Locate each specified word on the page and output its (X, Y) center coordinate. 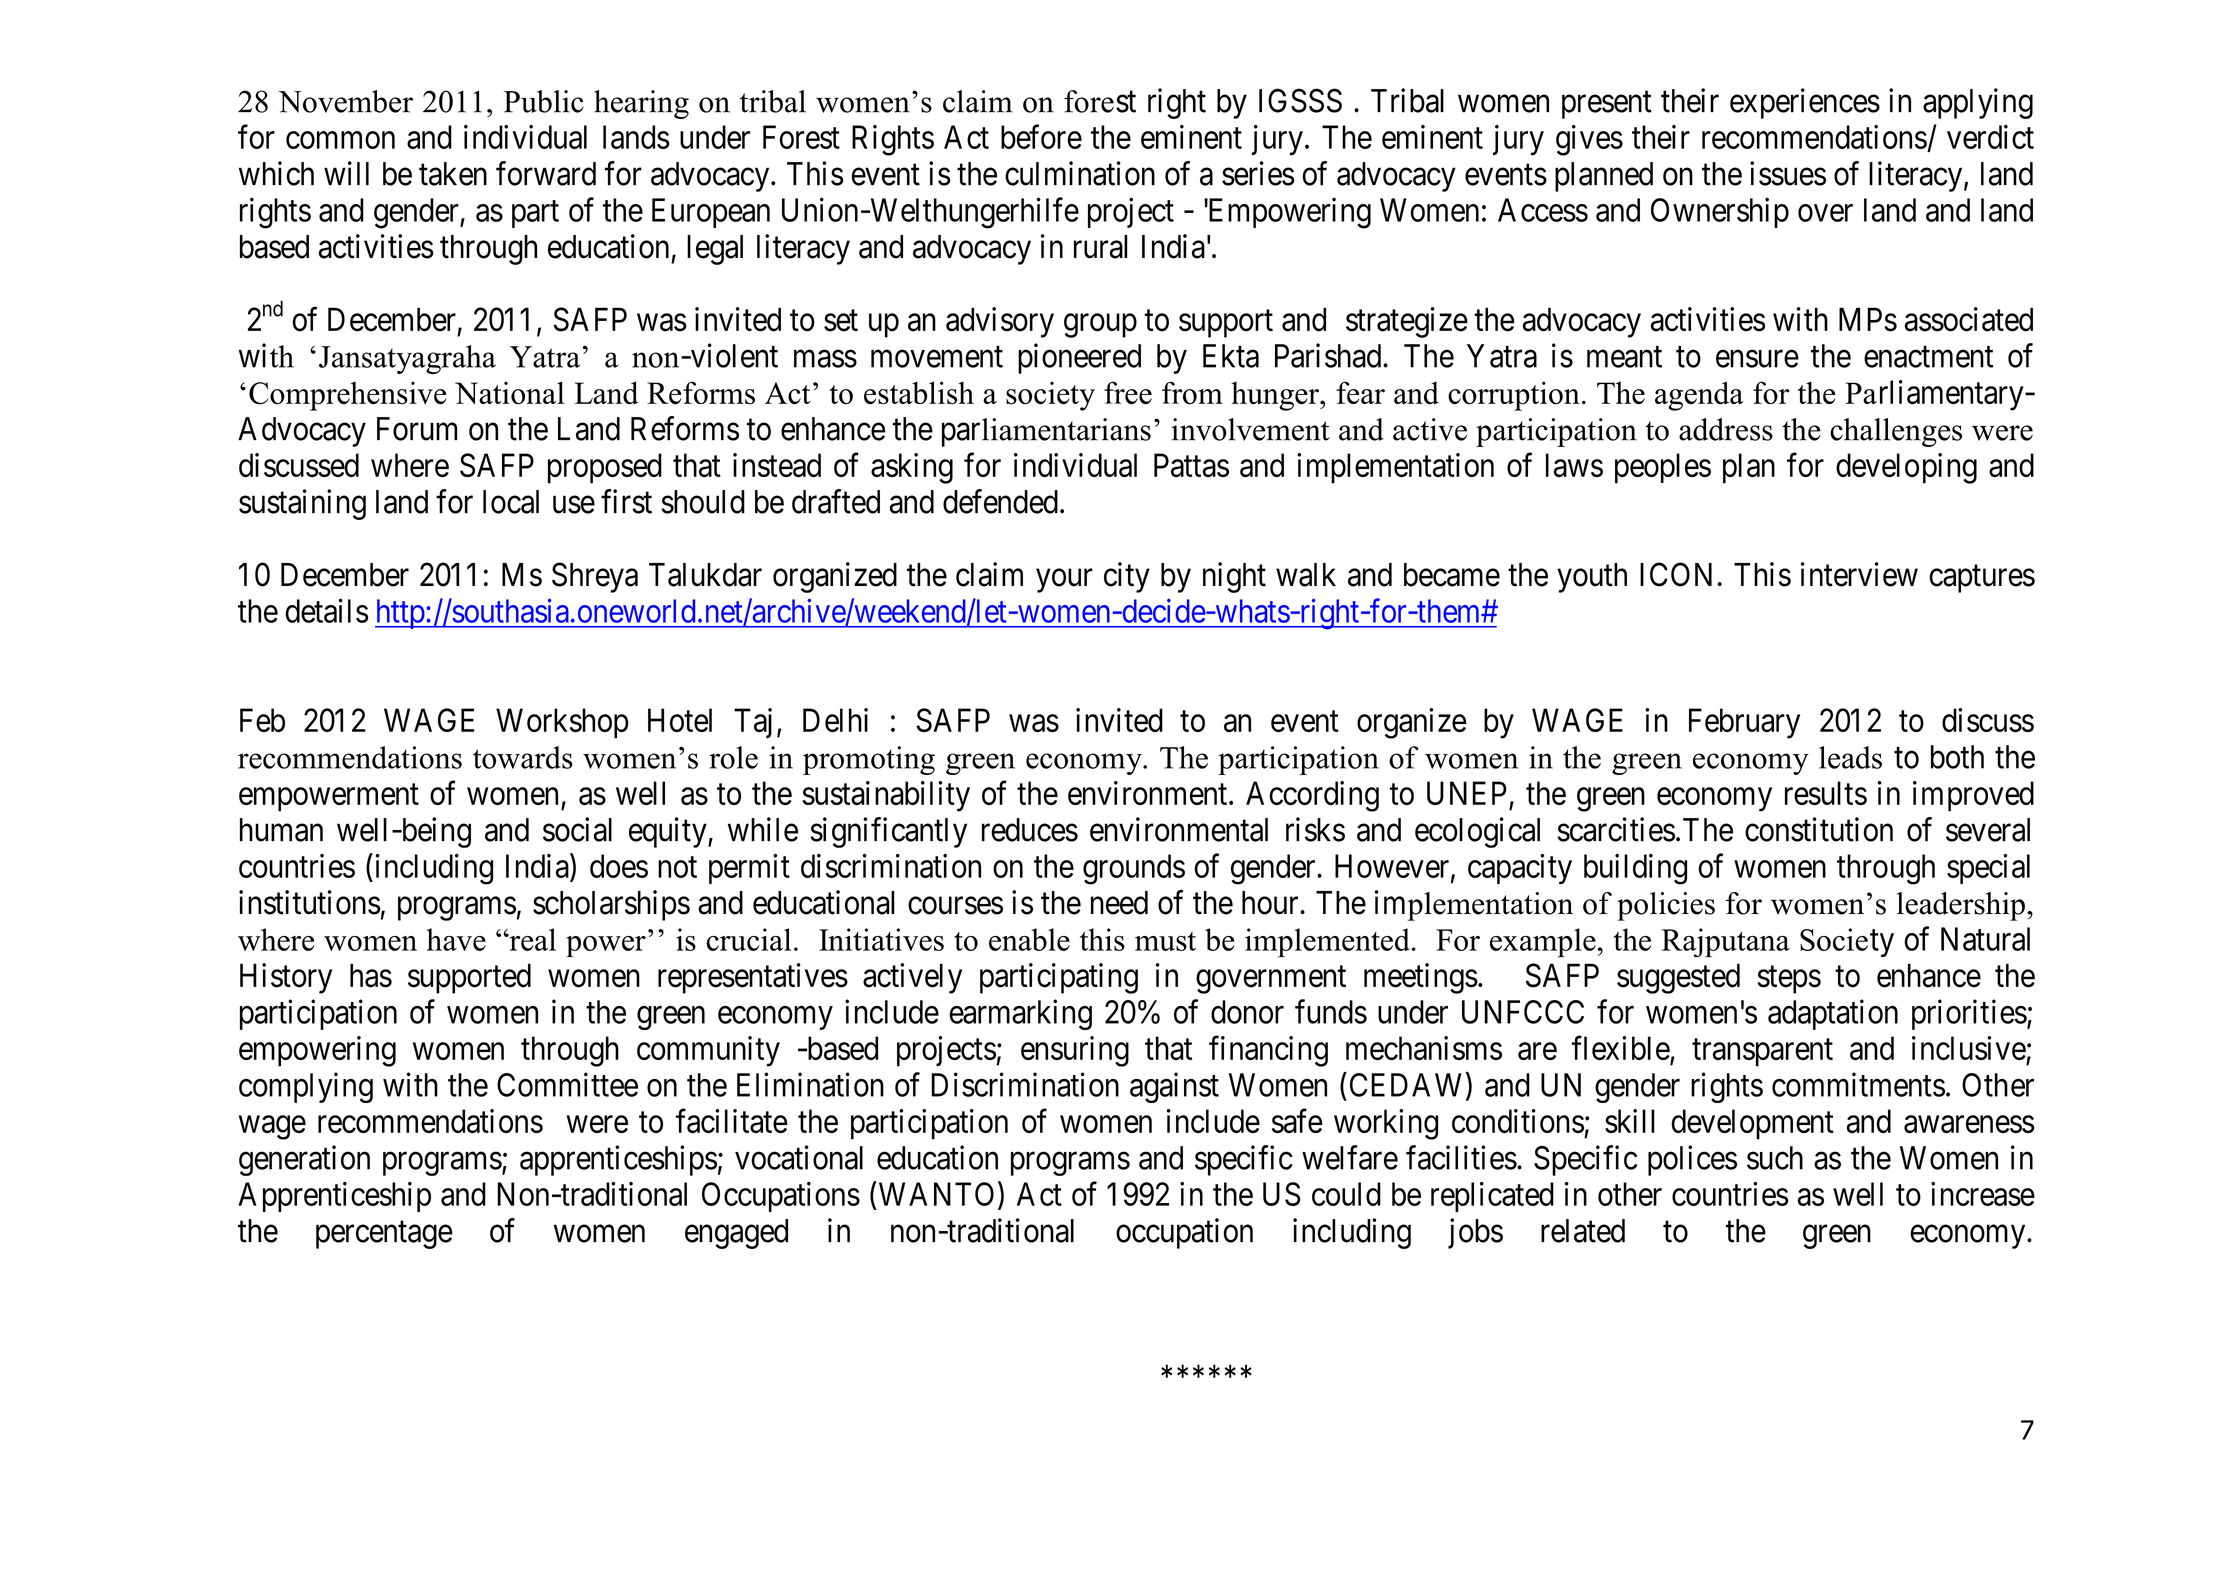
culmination (1080, 173)
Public (544, 101)
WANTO (936, 1194)
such (1775, 1158)
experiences (1805, 103)
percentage (384, 1235)
